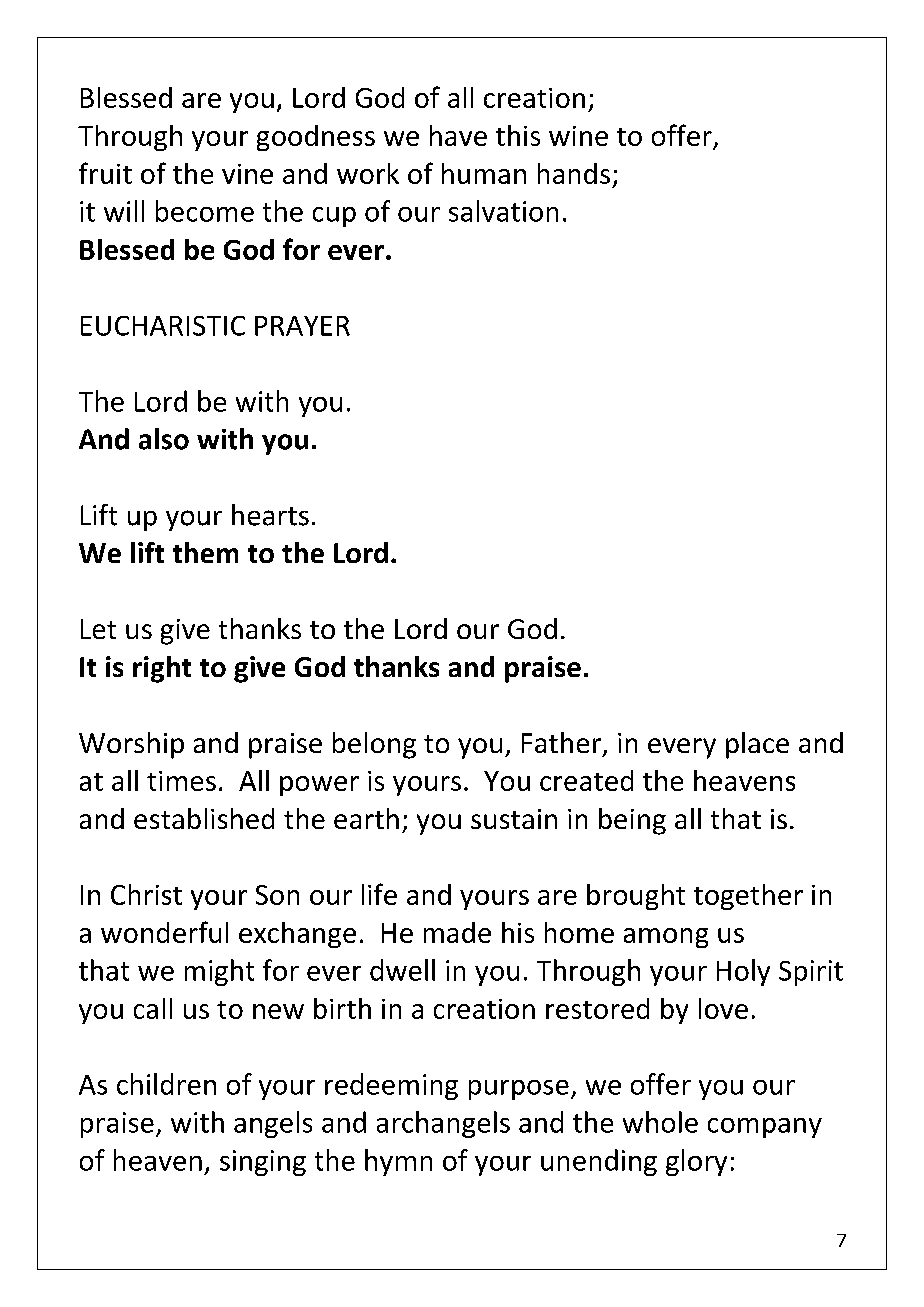  Describe the element at coordinates (748, 897) in the image. I see `together` at that location.
